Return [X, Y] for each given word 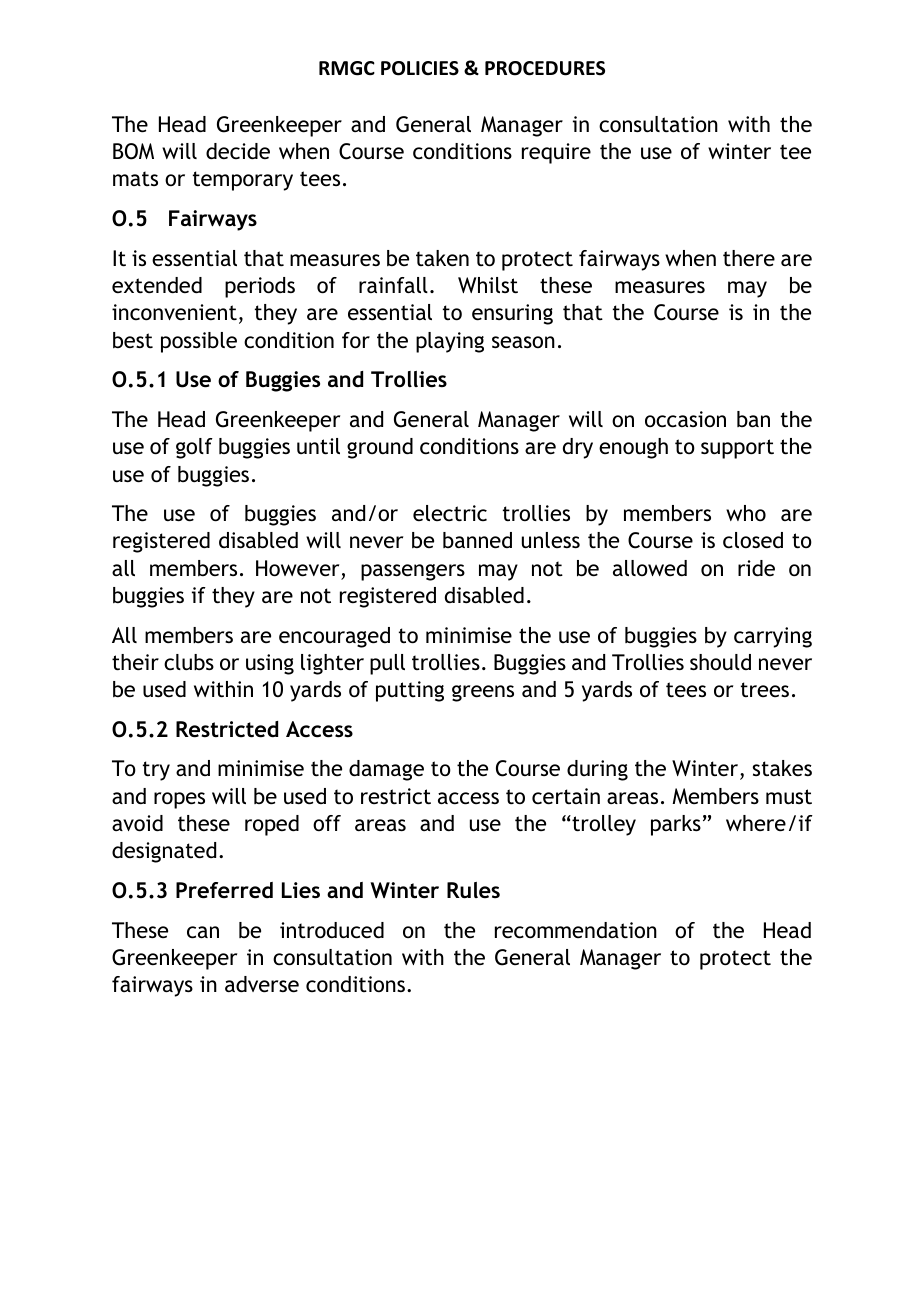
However [297, 568]
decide [238, 151]
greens [483, 693]
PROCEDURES [545, 68]
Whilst [488, 285]
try [156, 771]
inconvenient [174, 312]
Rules [473, 890]
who [746, 513]
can [203, 932]
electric [450, 513]
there [749, 258]
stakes [782, 768]
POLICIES [420, 68]
